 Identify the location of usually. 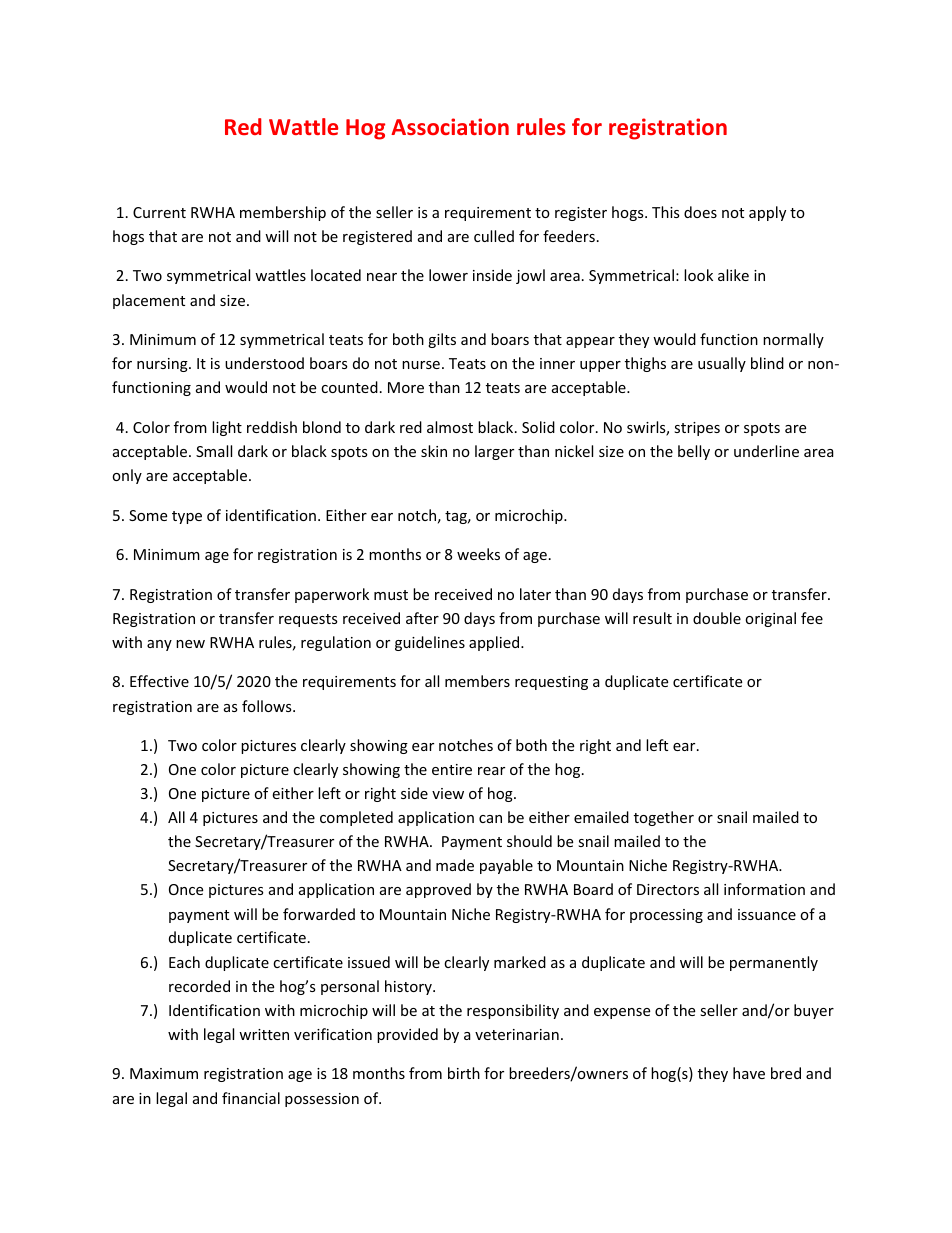
(722, 364).
